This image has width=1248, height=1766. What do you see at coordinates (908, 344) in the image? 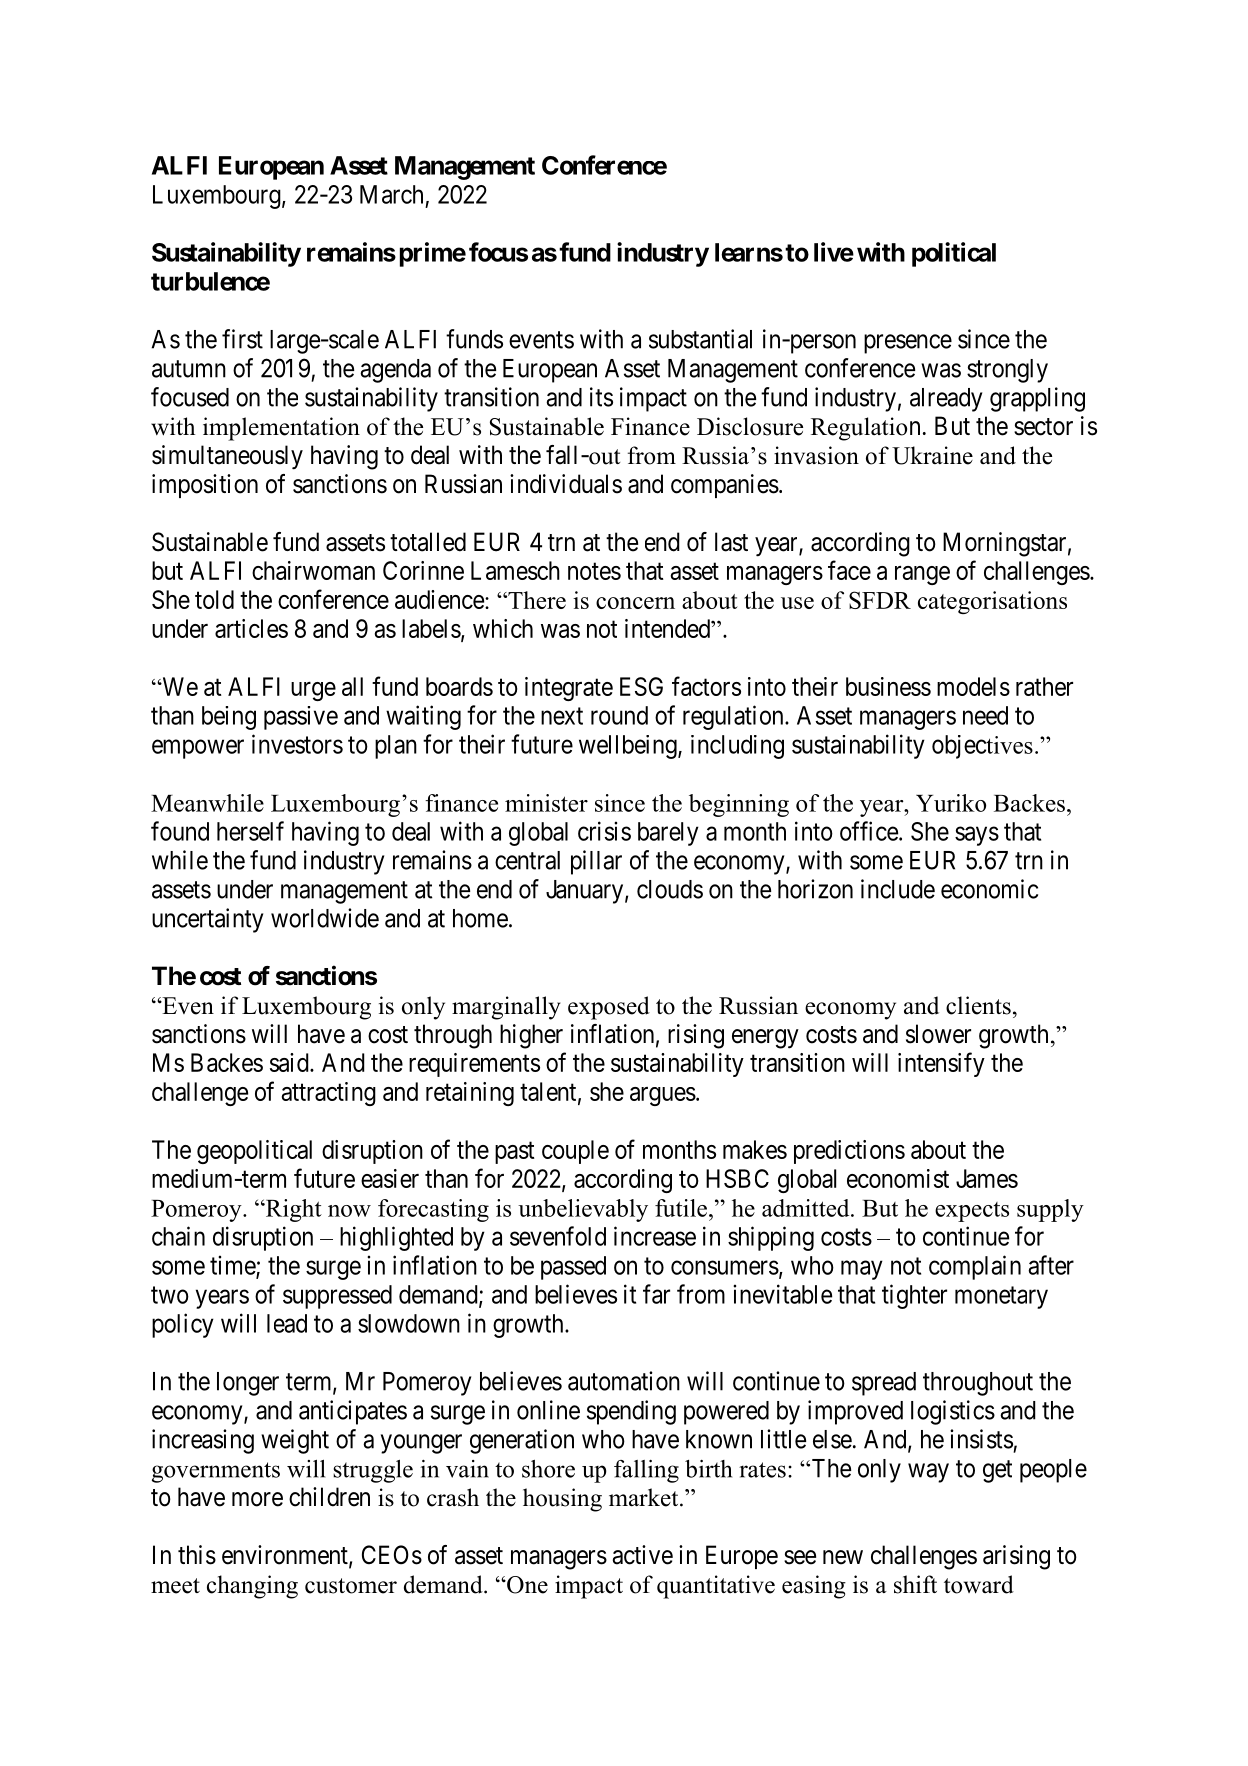
I see `presence` at bounding box center [908, 344].
